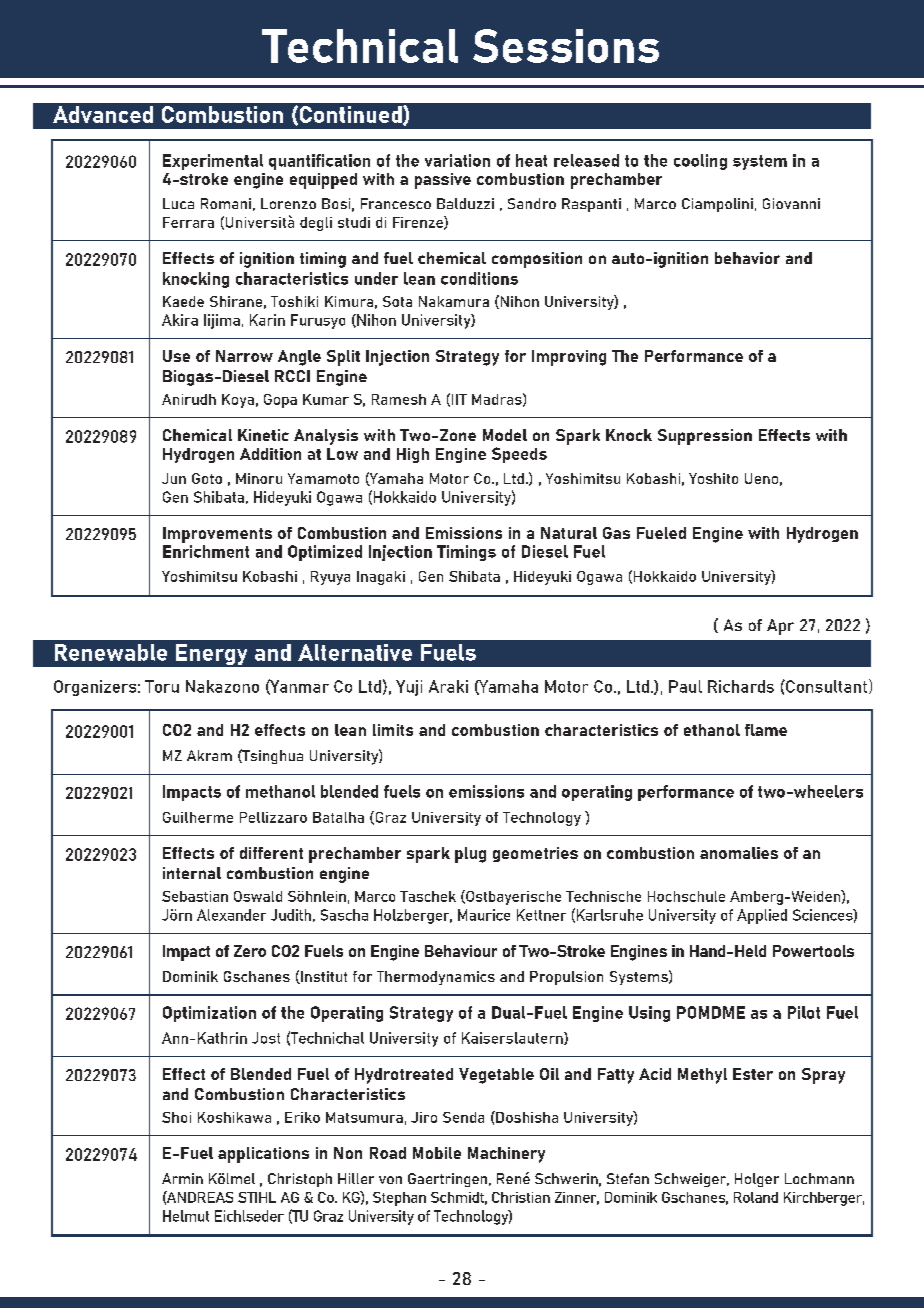 The width and height of the screenshot is (924, 1308). What do you see at coordinates (757, 1180) in the screenshot?
I see `Holger` at bounding box center [757, 1180].
